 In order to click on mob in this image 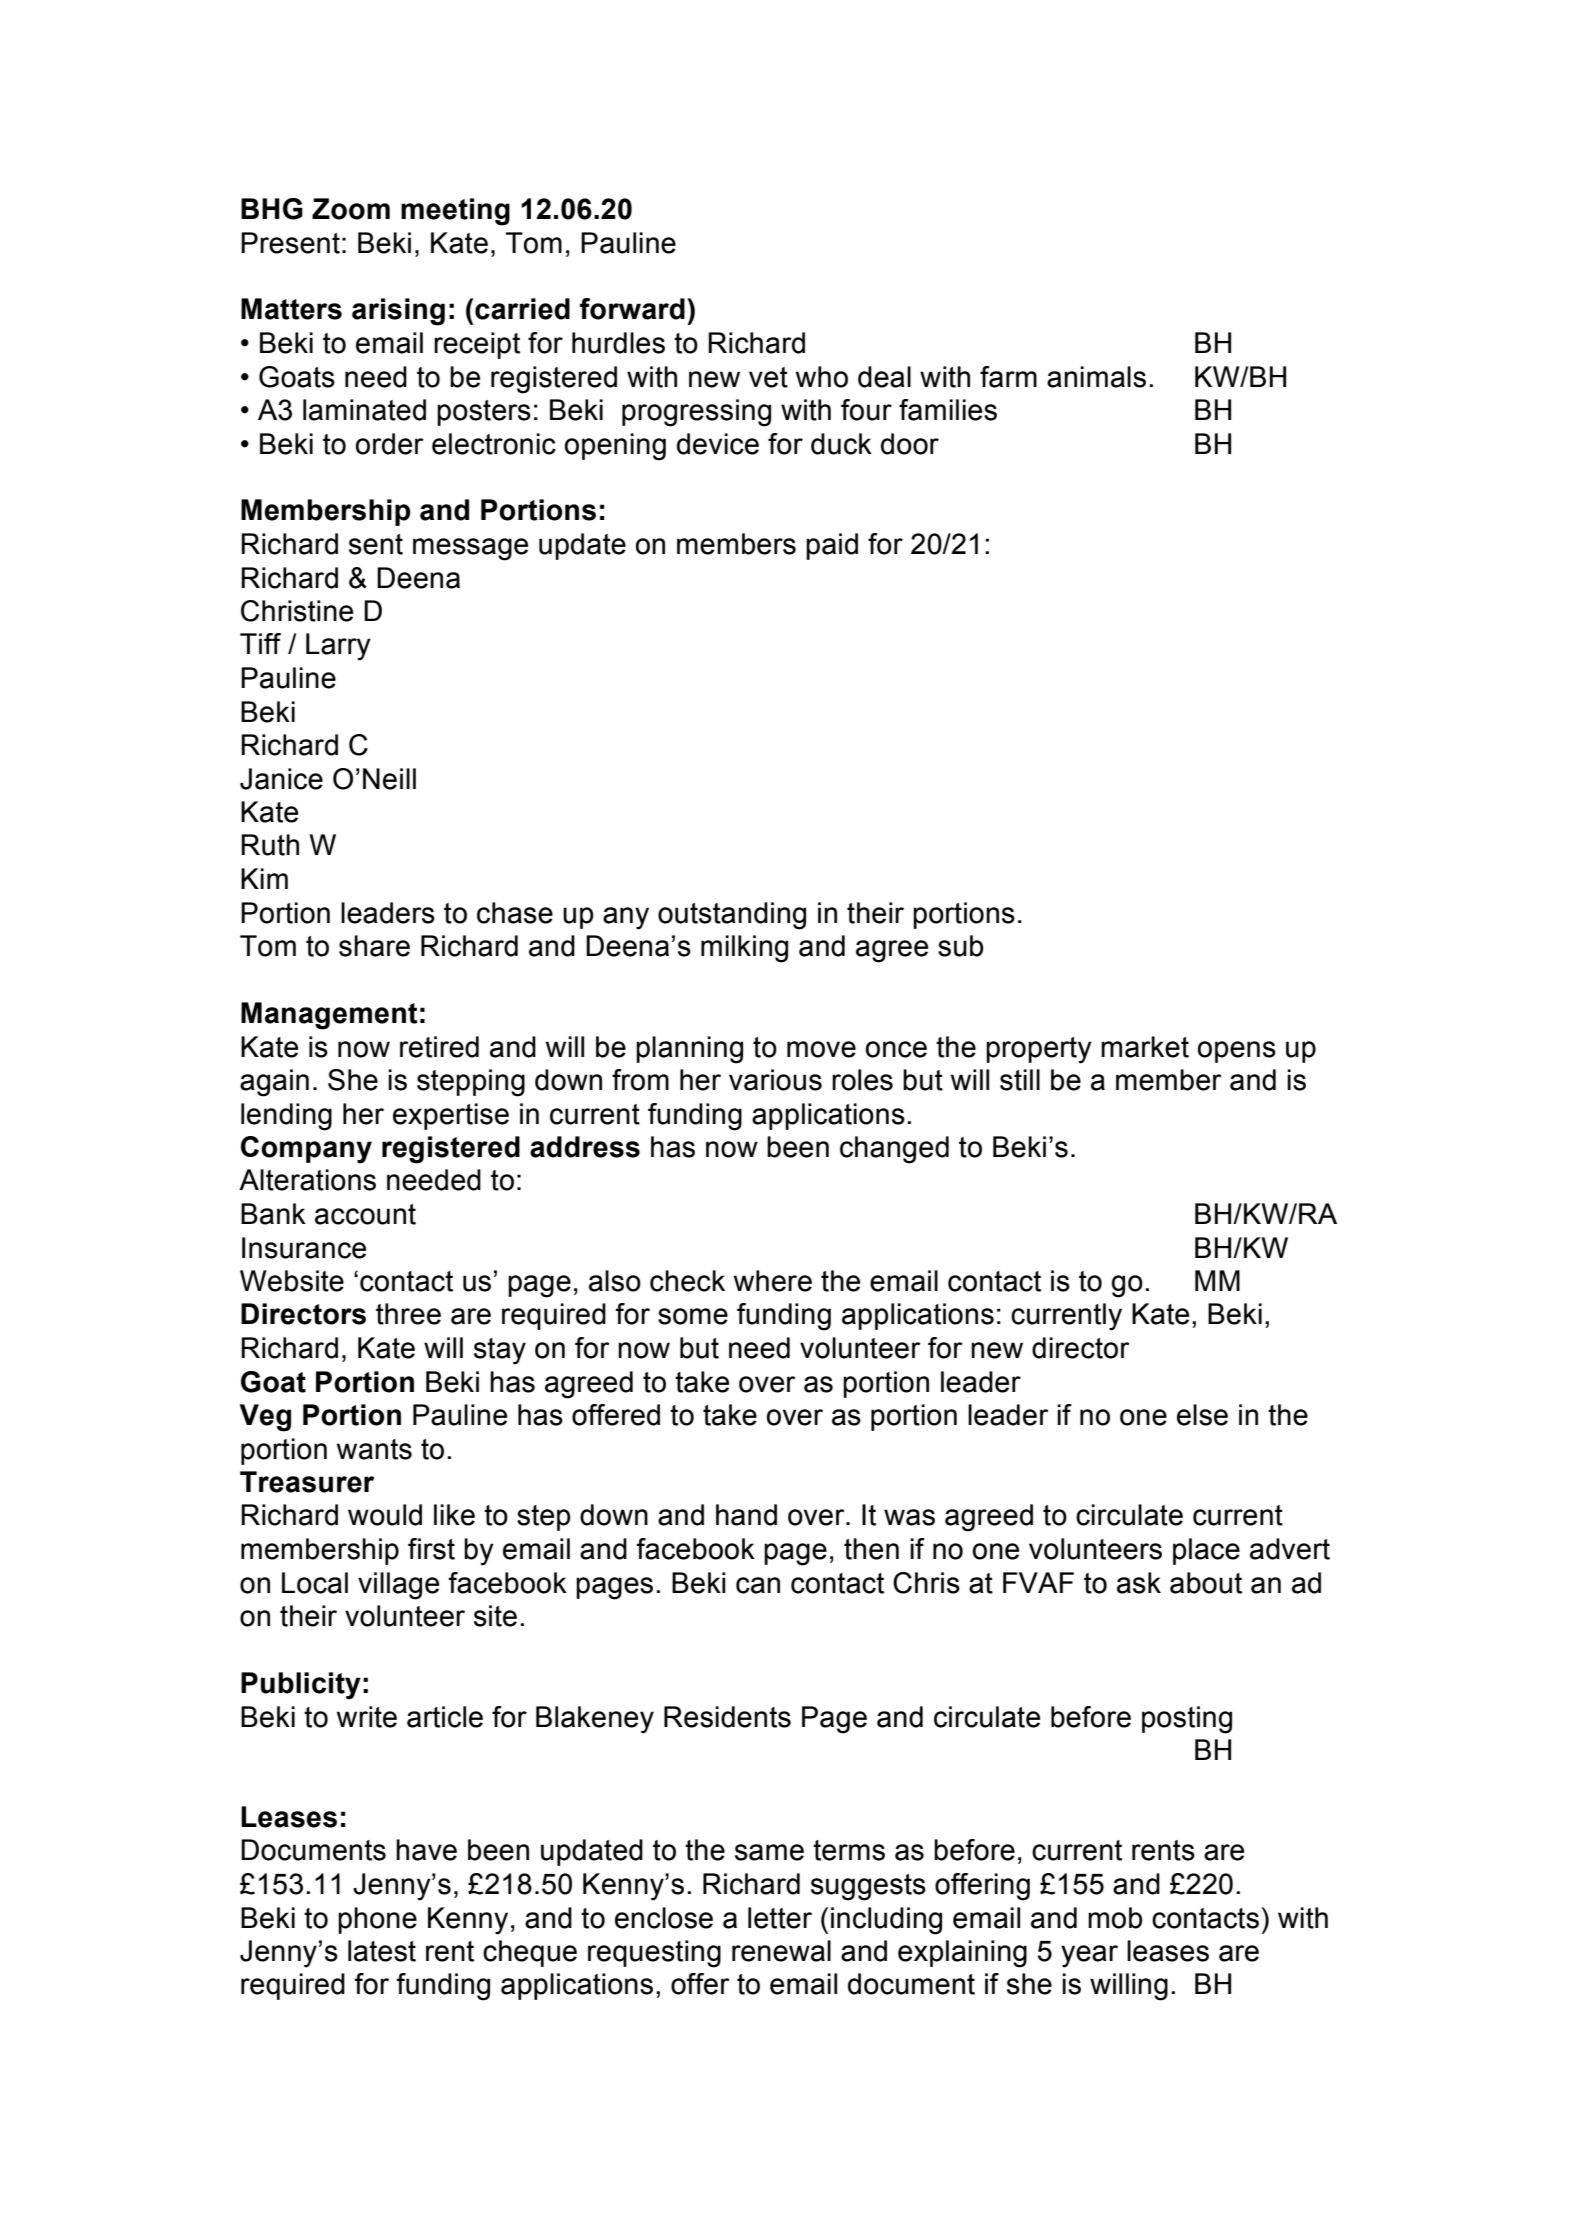, I will do `click(1115, 1918)`.
